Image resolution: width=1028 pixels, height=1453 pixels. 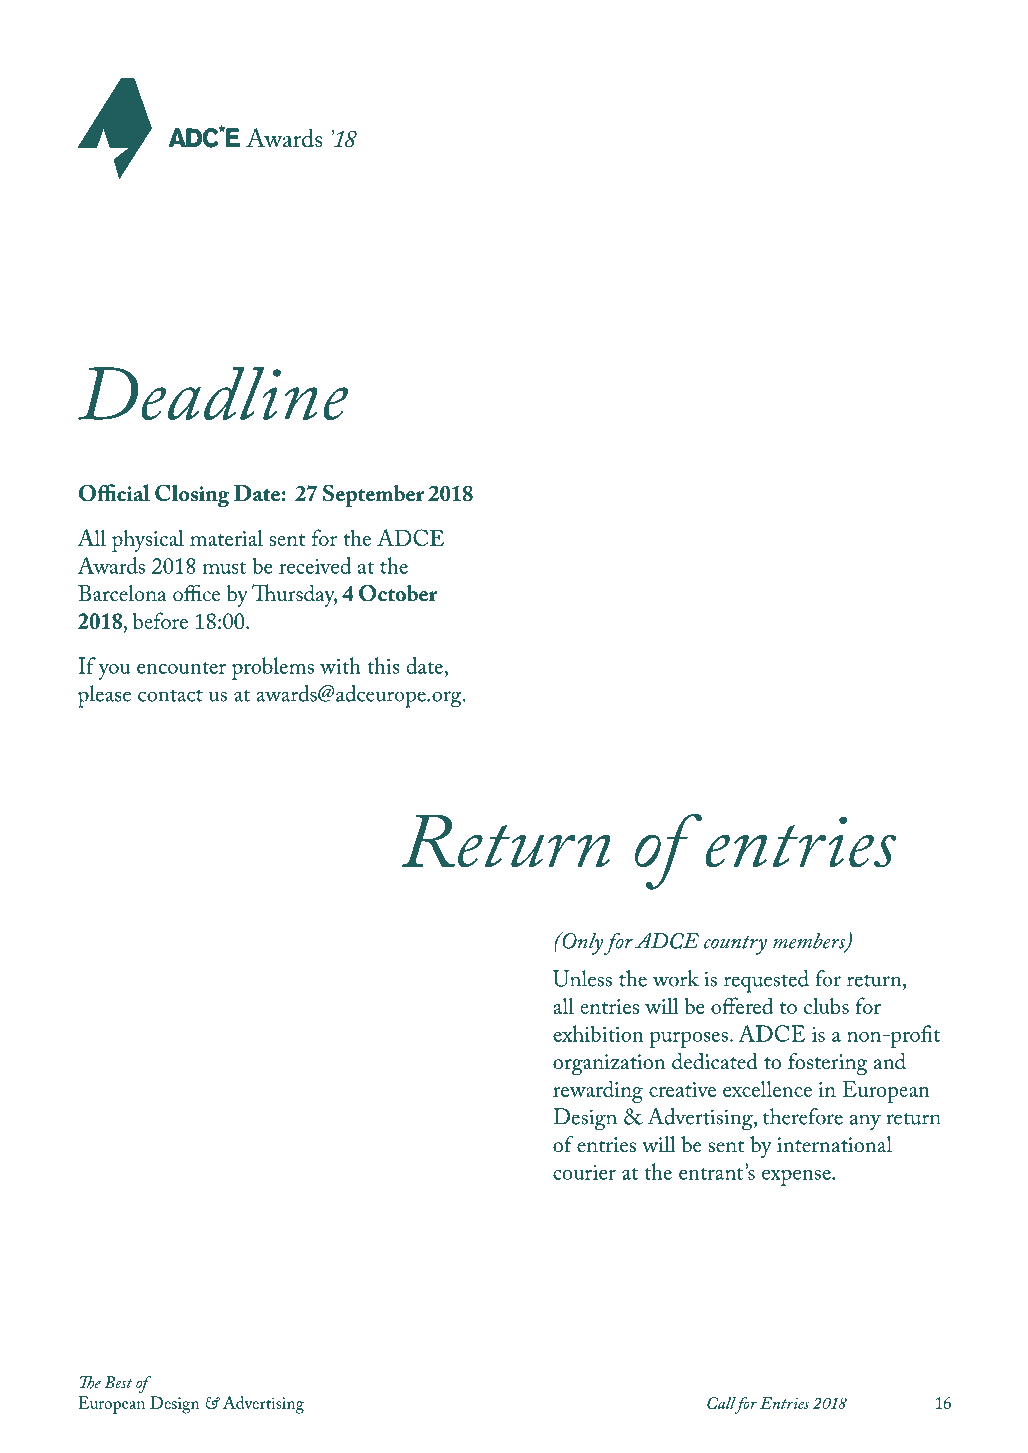 What do you see at coordinates (213, 393) in the document?
I see `Deadline` at bounding box center [213, 393].
